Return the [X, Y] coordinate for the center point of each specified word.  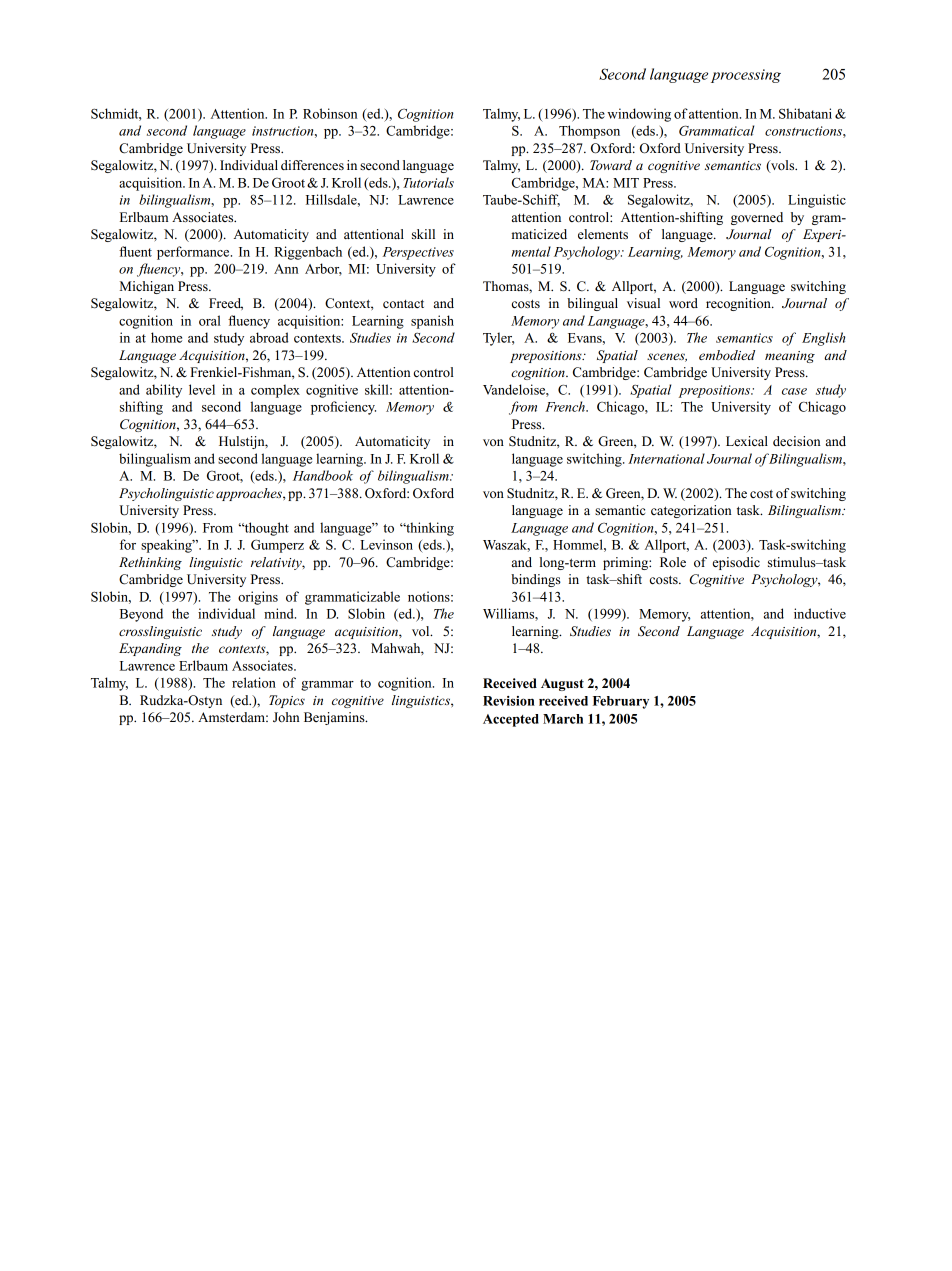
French [566, 406]
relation [254, 682]
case [794, 391]
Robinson [330, 113]
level [202, 389]
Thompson [589, 132]
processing [746, 76]
